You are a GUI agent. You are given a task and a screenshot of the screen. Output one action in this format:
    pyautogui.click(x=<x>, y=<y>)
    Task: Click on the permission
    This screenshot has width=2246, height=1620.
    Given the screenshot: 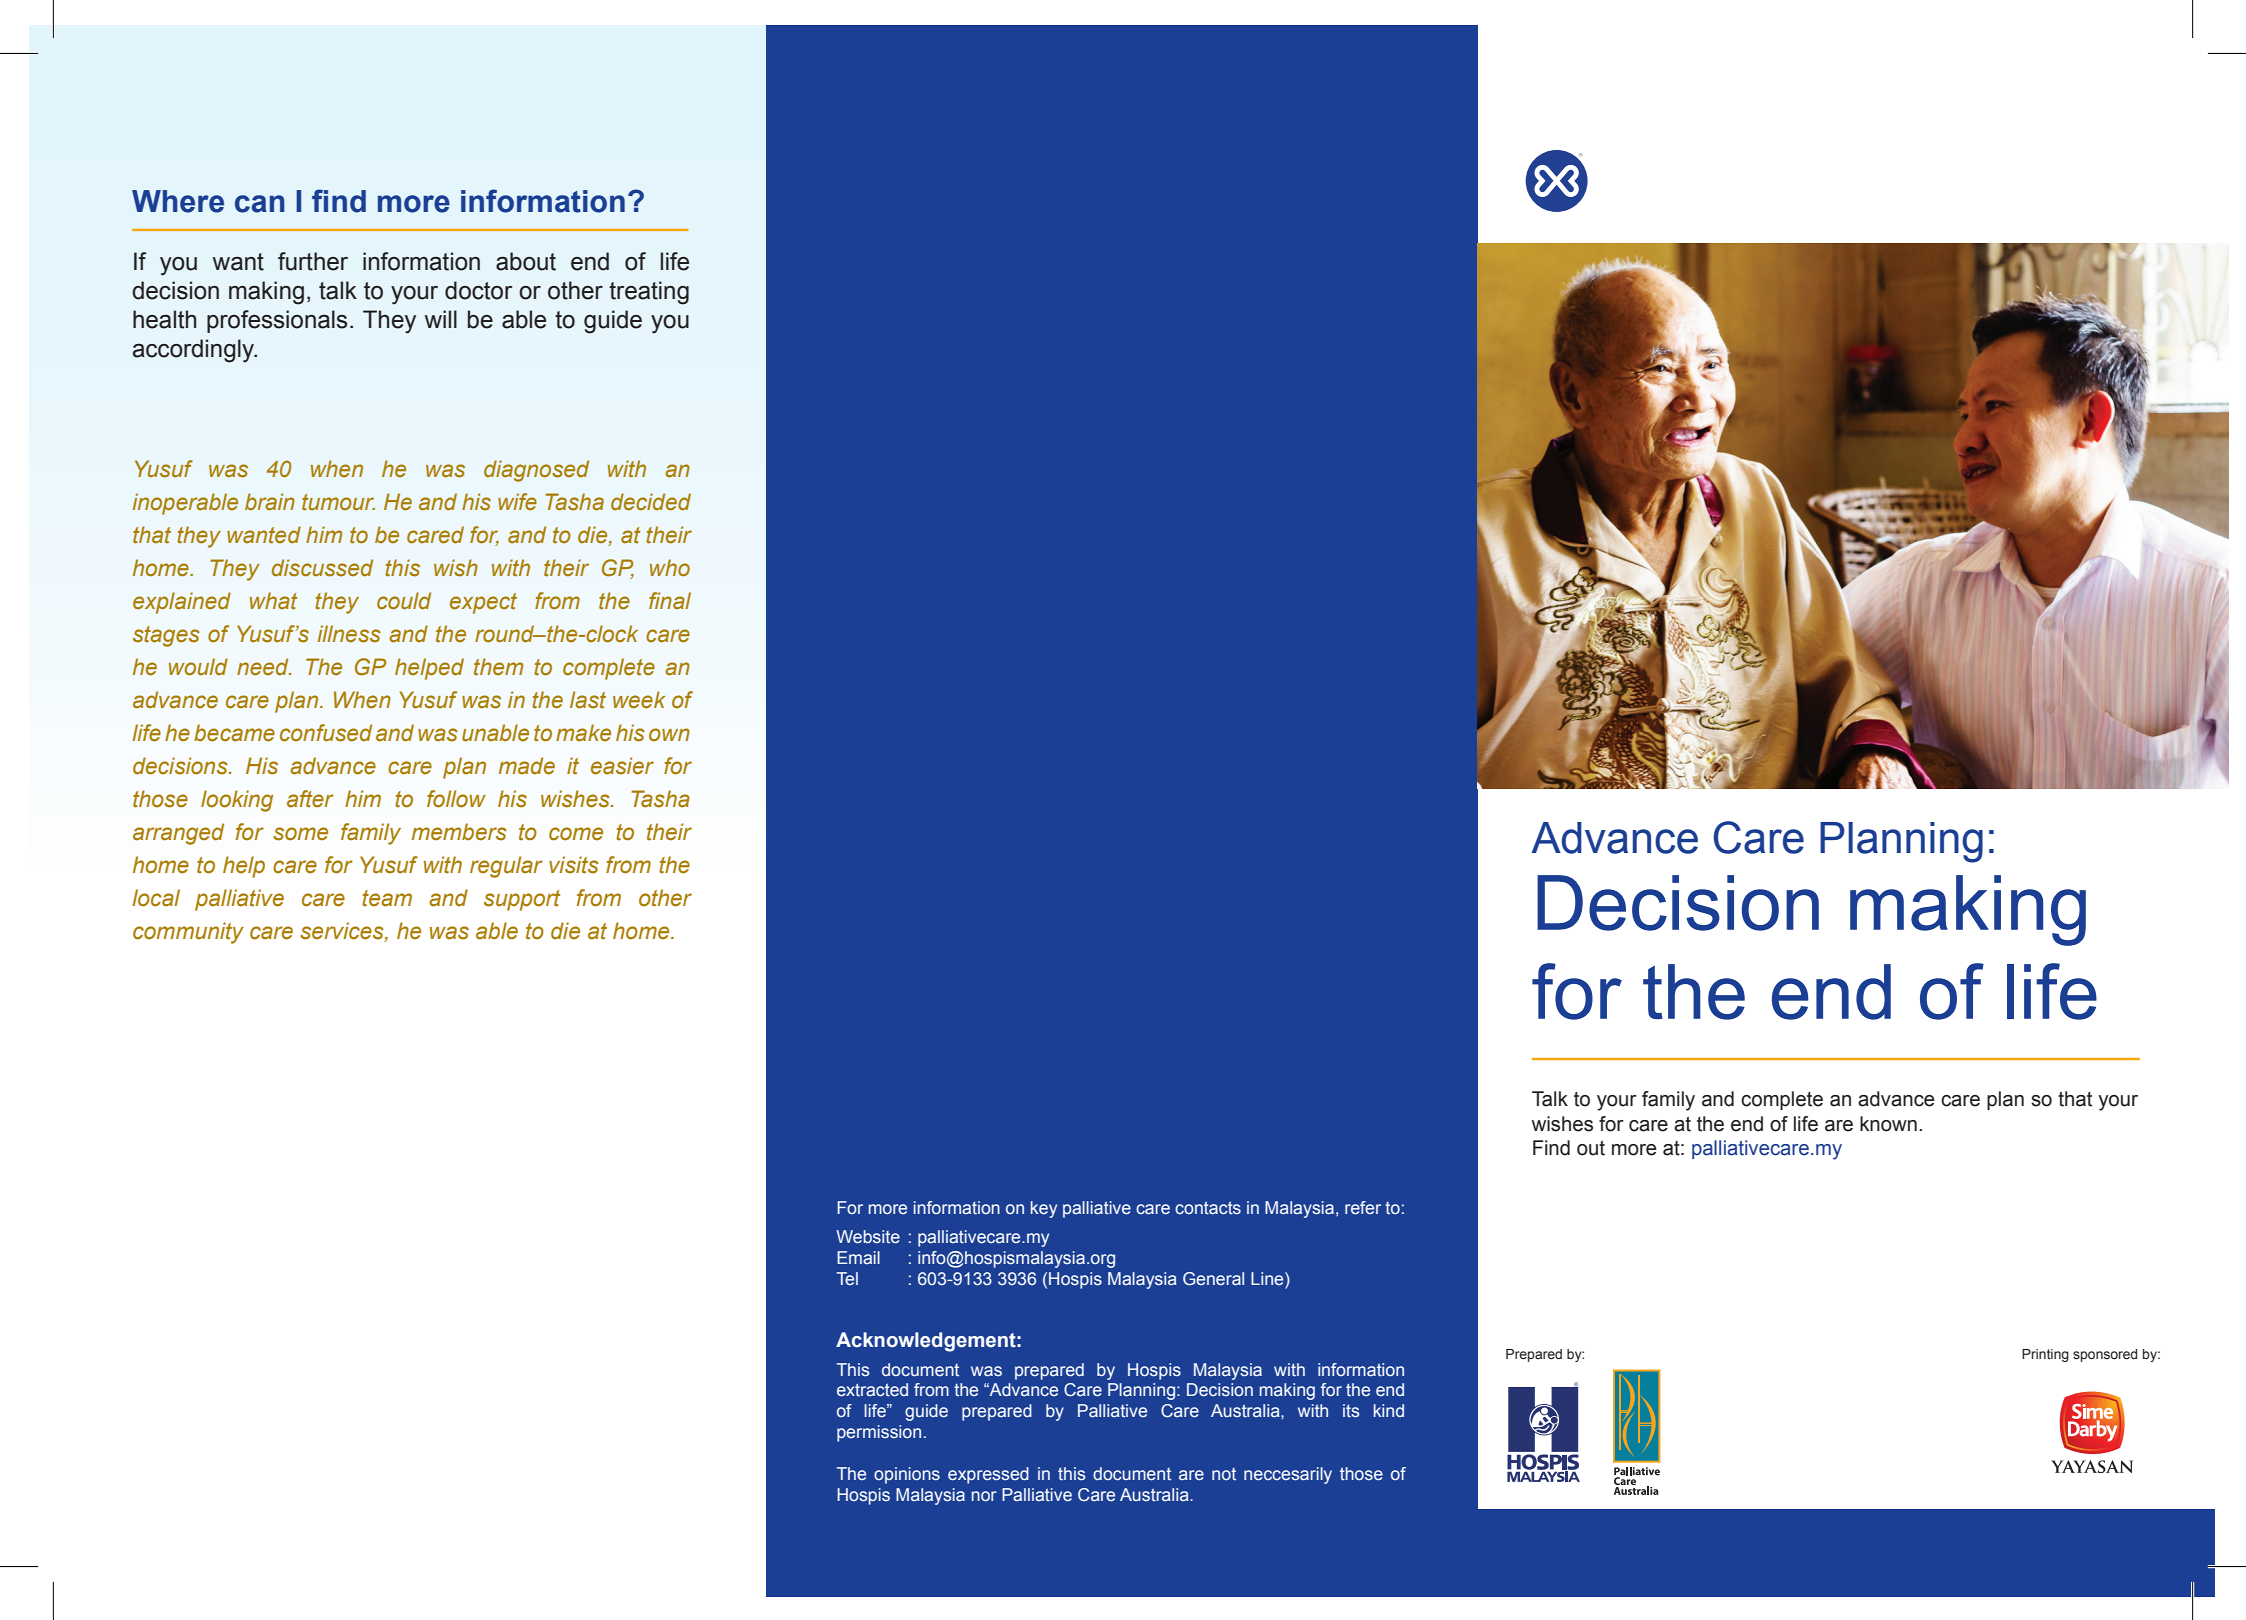 What is the action you would take?
    pyautogui.click(x=879, y=1433)
